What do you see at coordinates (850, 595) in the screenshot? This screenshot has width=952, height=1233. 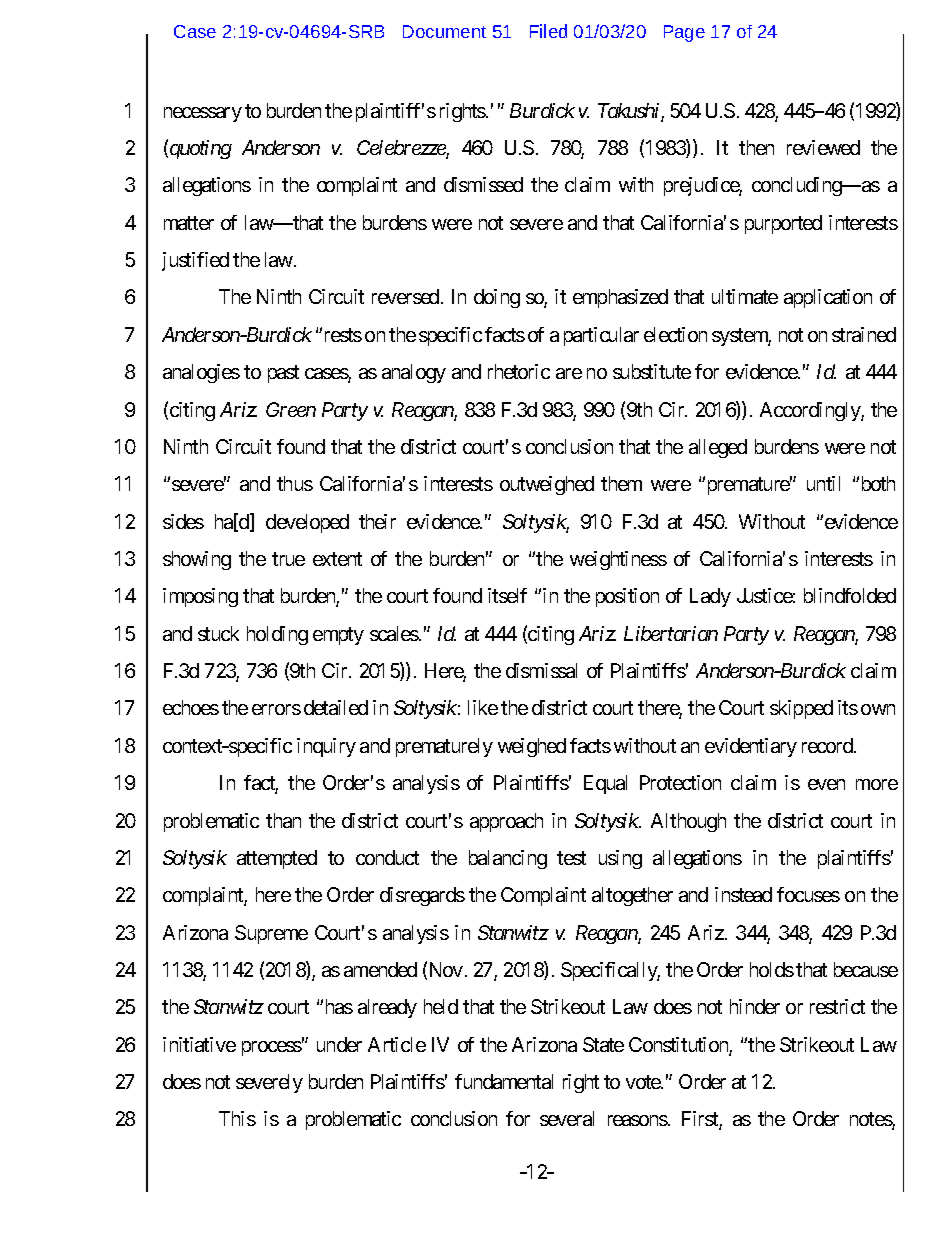 I see `blindfolded` at bounding box center [850, 595].
